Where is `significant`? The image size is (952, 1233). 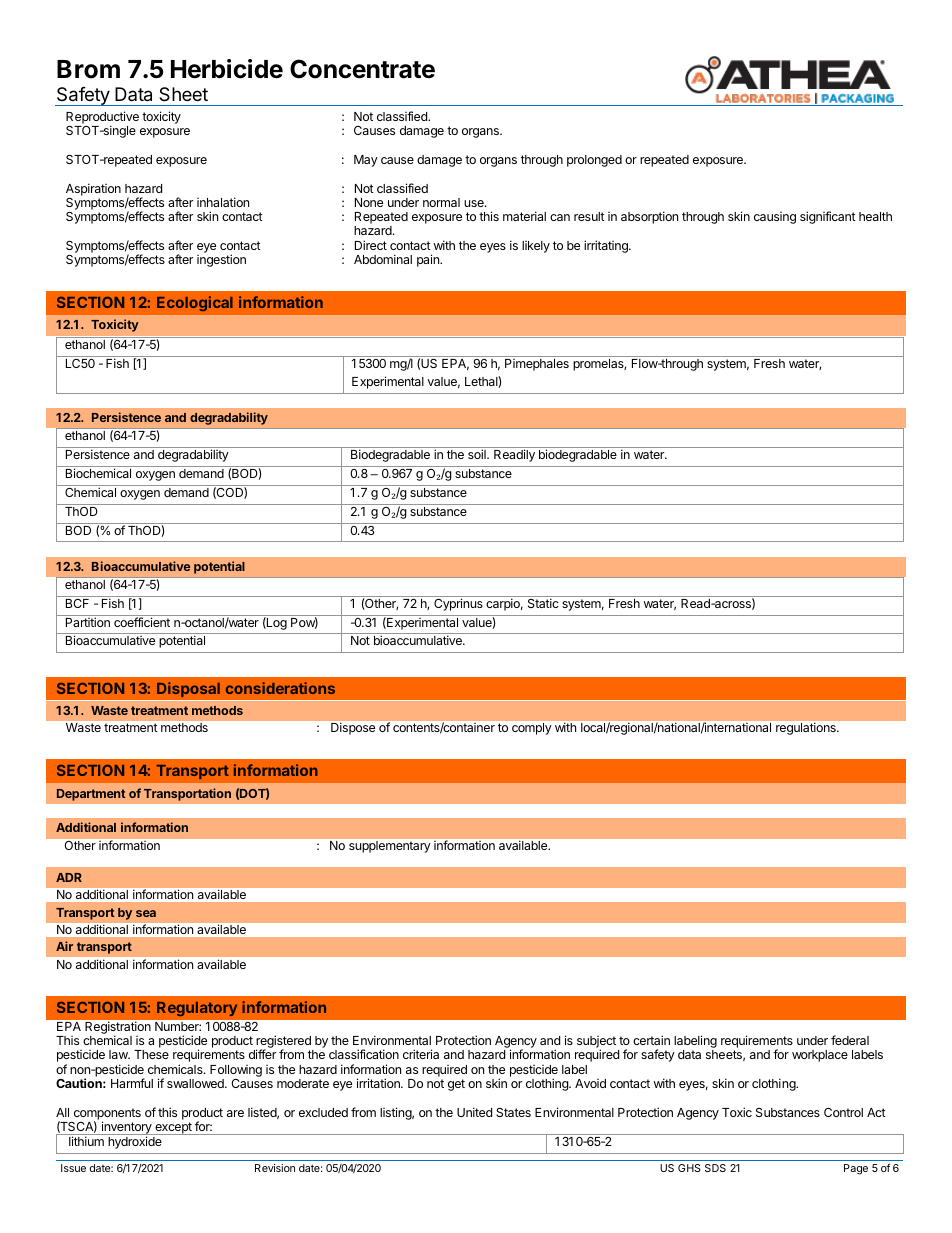 significant is located at coordinates (828, 217).
